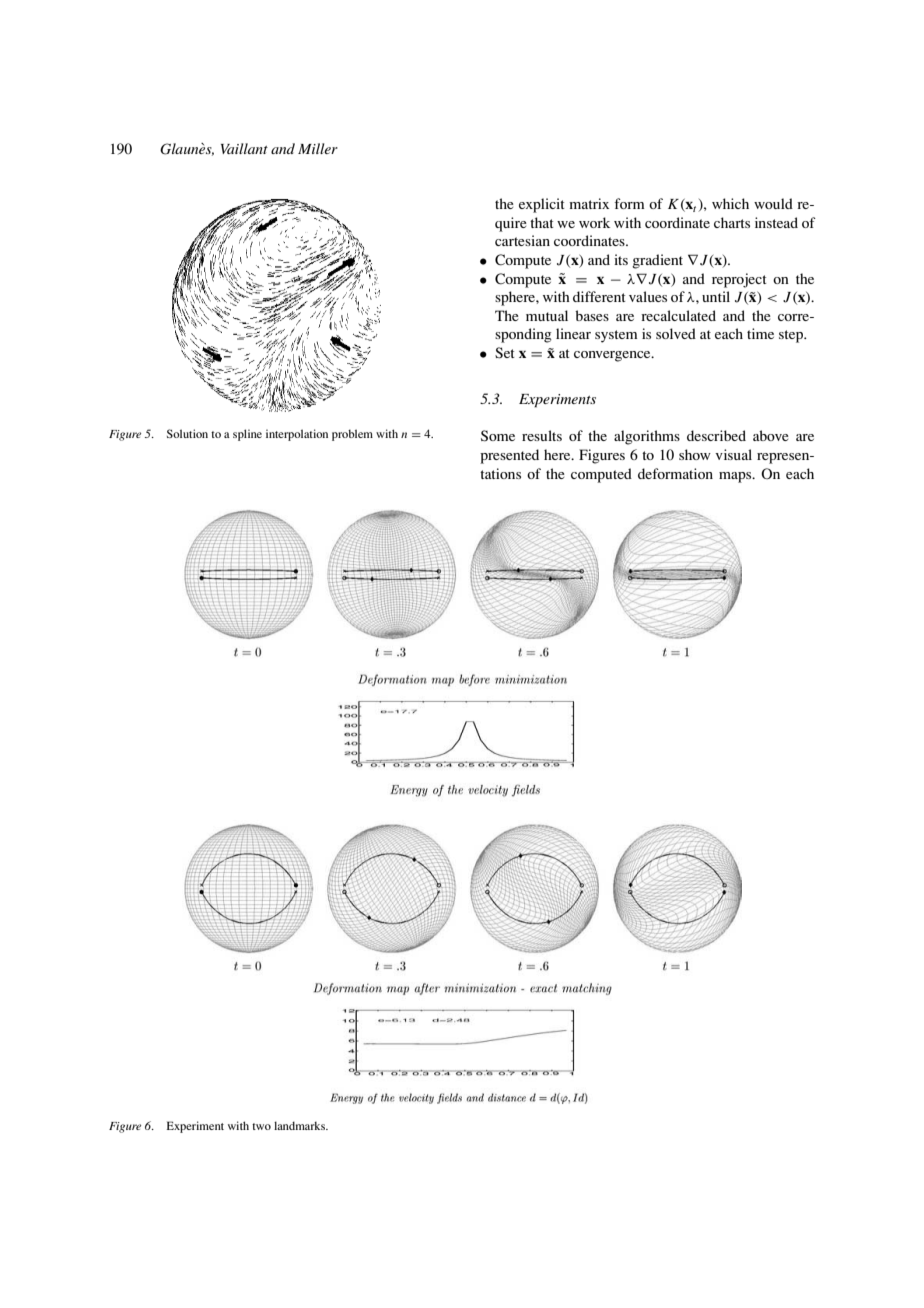 Image resolution: width=924 pixels, height=1308 pixels. Describe the element at coordinates (247, 435) in the image. I see `spline` at that location.
